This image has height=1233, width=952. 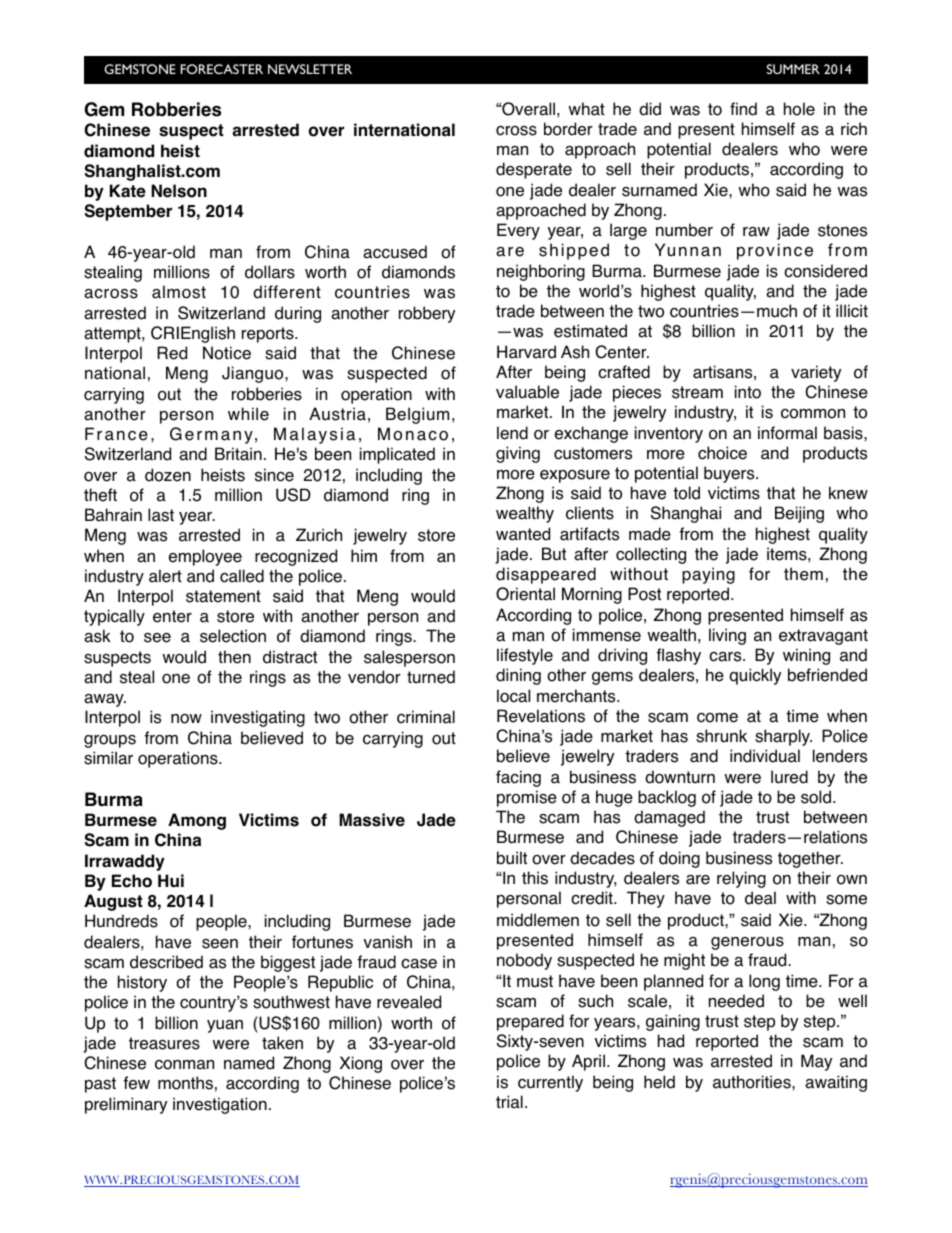 What do you see at coordinates (164, 1043) in the image?
I see `treasures` at bounding box center [164, 1043].
